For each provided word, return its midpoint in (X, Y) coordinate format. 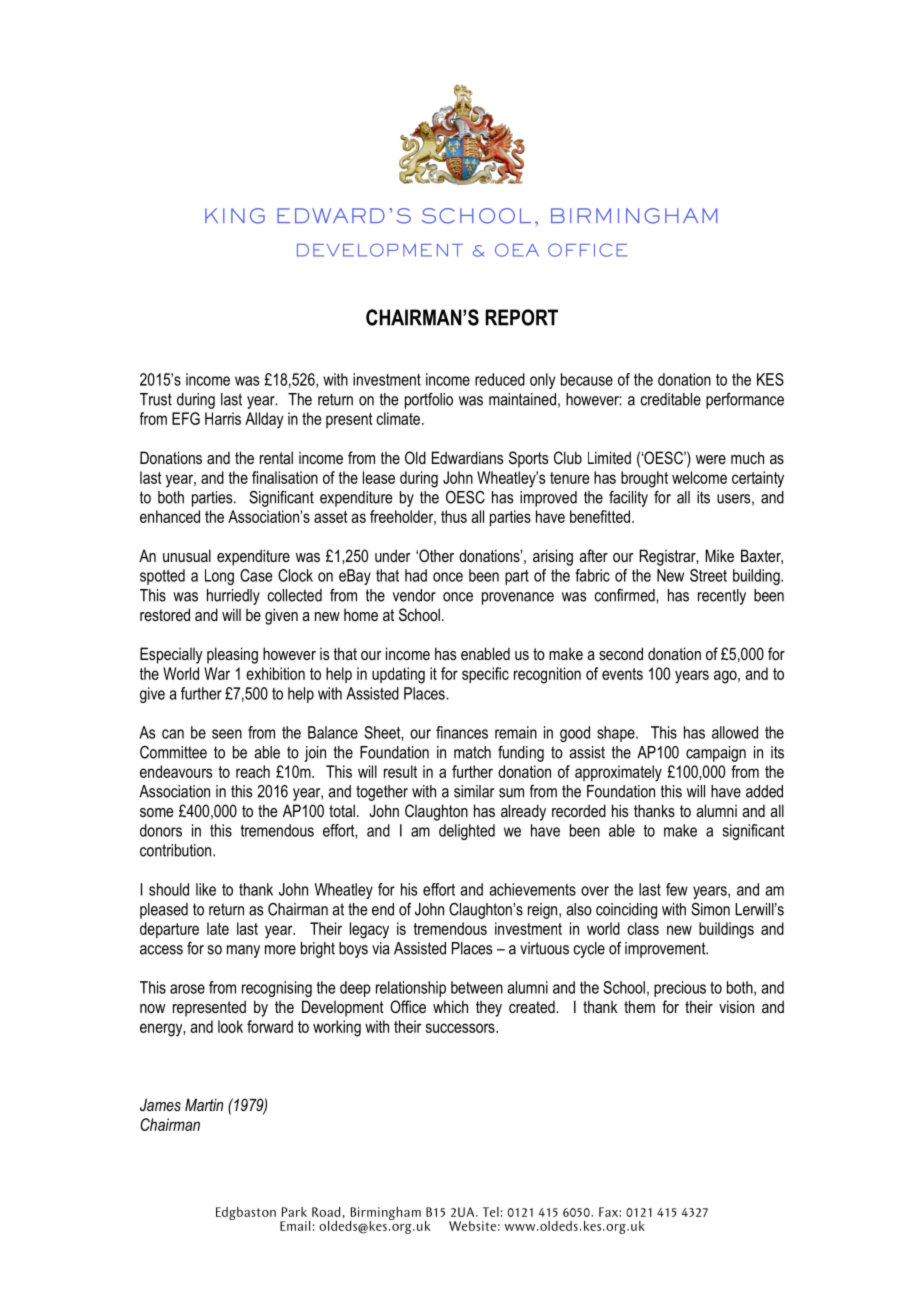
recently (722, 597)
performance (745, 400)
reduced (500, 379)
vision (736, 1006)
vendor (414, 595)
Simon (710, 909)
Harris (223, 418)
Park (294, 1212)
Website (472, 1226)
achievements (532, 889)
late (218, 928)
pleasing (232, 655)
